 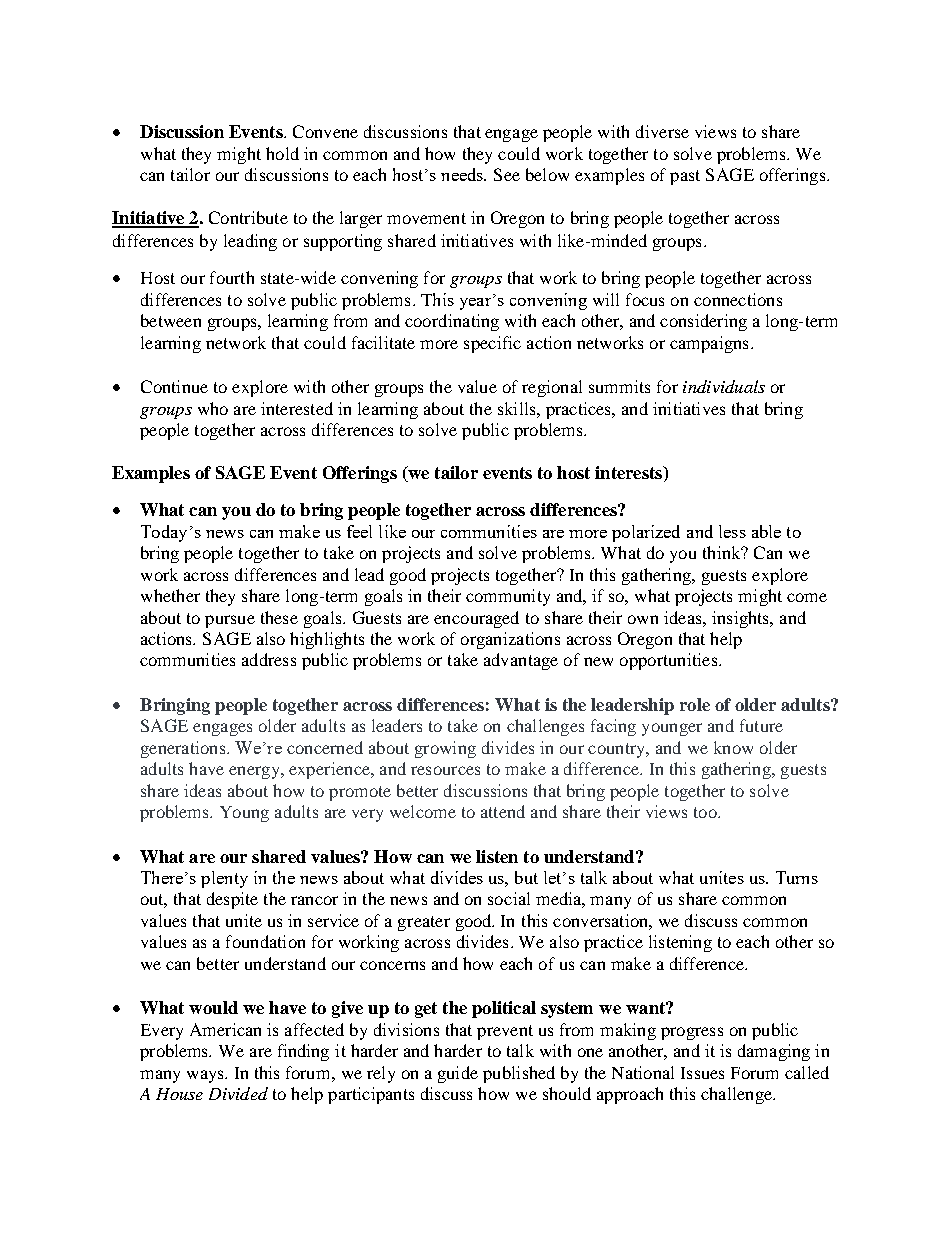 What do you see at coordinates (230, 621) in the image?
I see `pursue` at bounding box center [230, 621].
